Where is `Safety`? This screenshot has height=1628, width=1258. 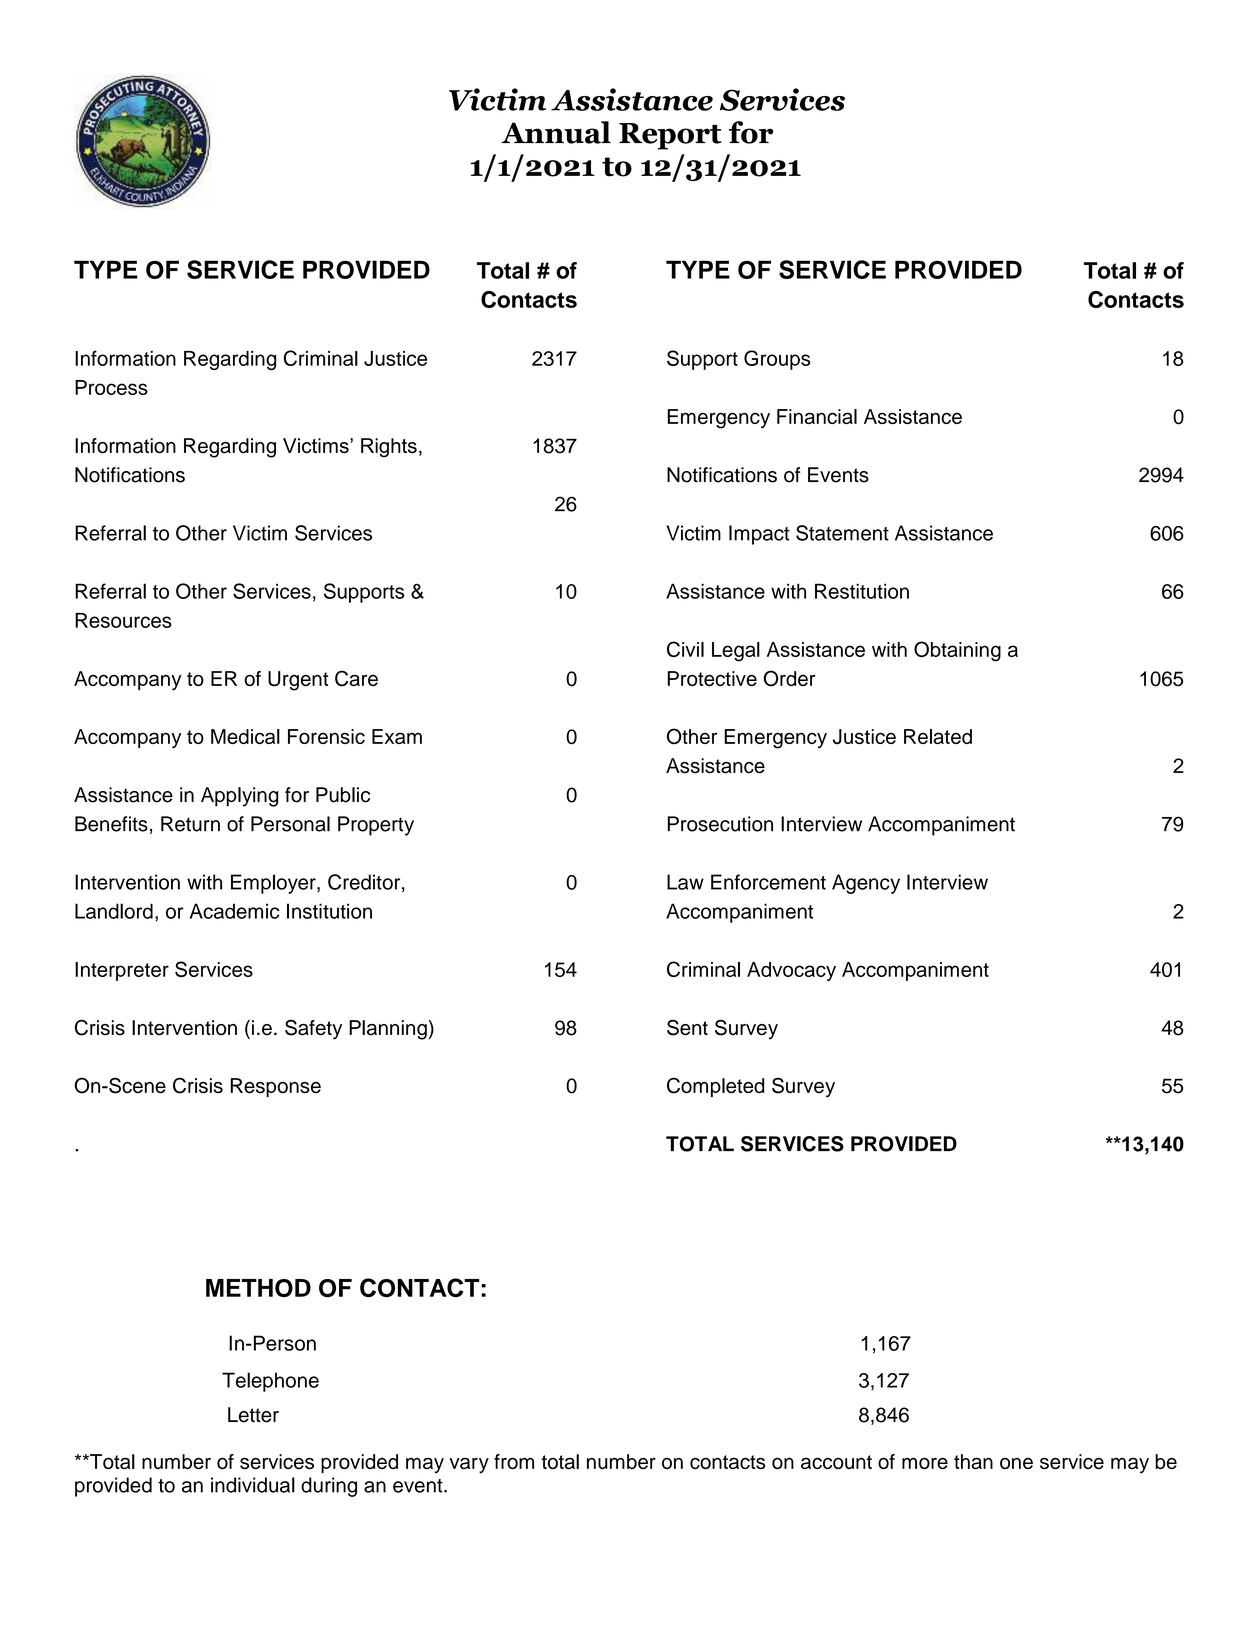
Safety is located at coordinates (313, 1030).
